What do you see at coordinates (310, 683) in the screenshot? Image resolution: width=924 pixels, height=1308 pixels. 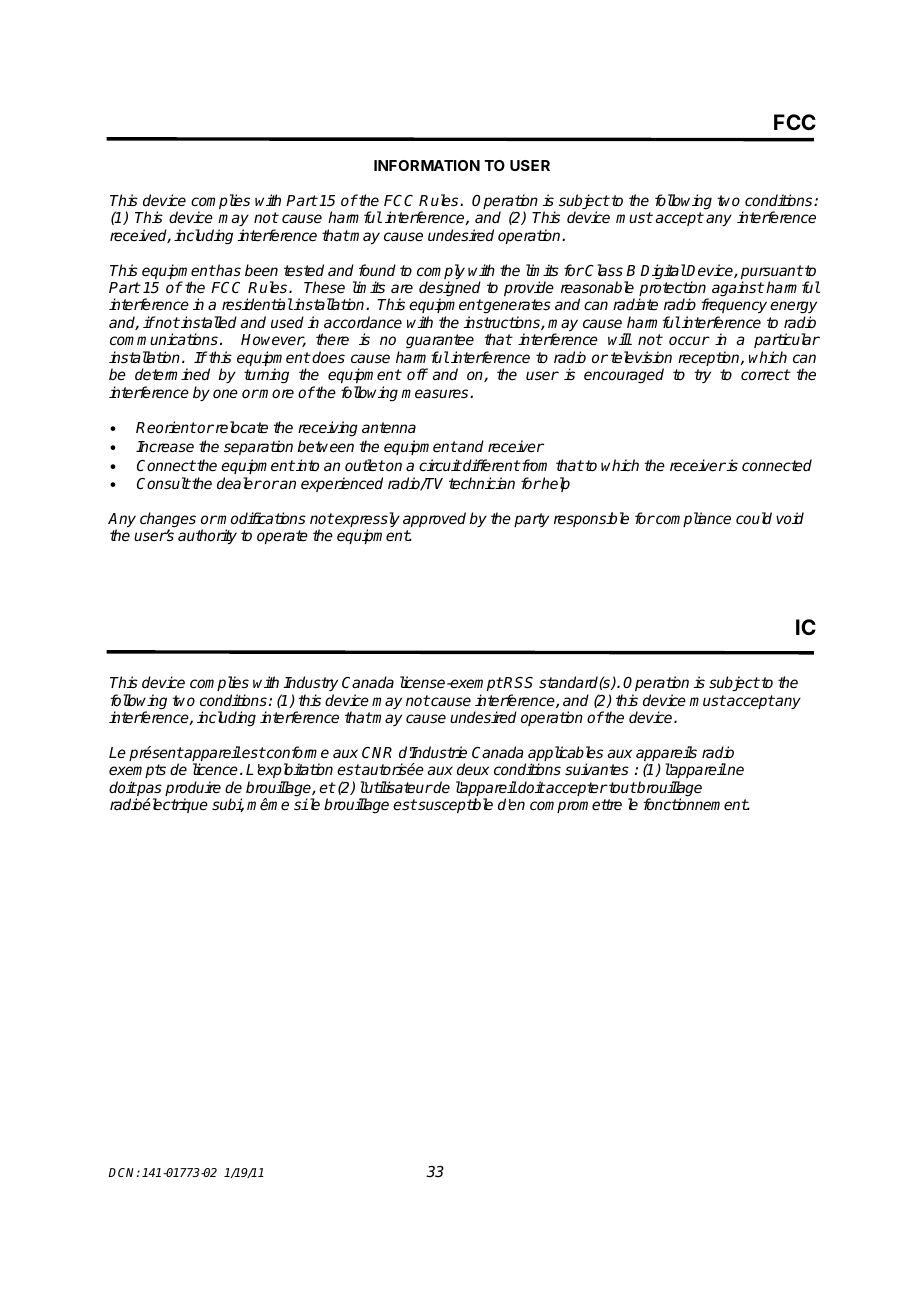 I see `Industry` at bounding box center [310, 683].
